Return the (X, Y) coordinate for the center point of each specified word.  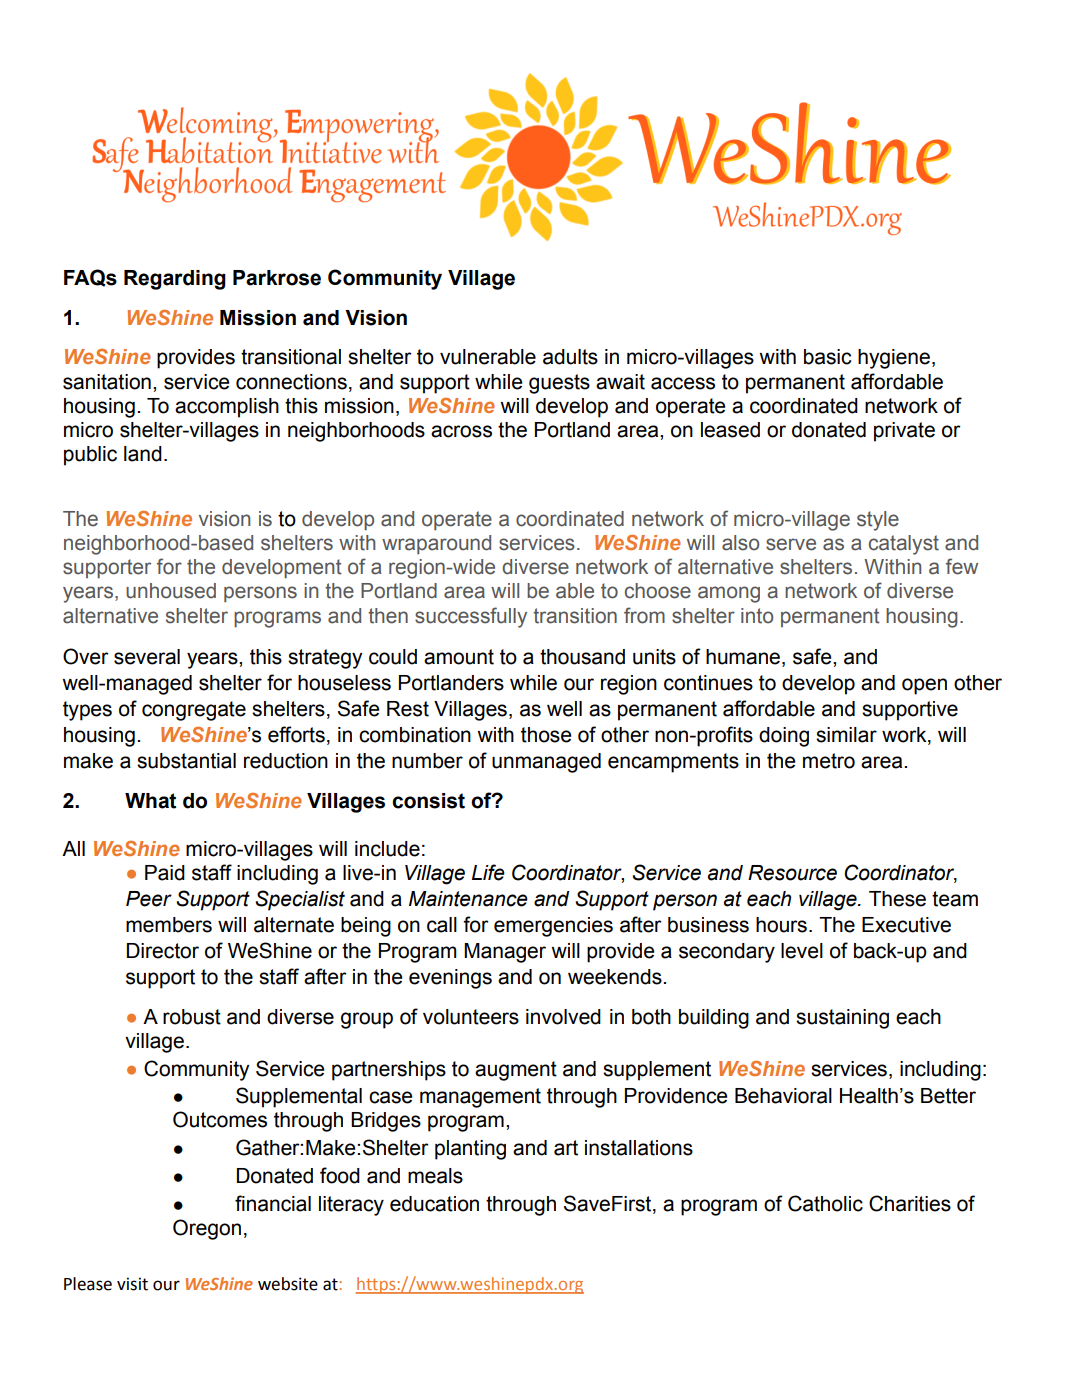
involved (563, 1017)
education (434, 1204)
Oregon (207, 1229)
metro (829, 761)
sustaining (842, 1019)
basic (827, 357)
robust (192, 1017)
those (546, 735)
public (90, 456)
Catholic (825, 1203)
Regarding (175, 280)
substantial (186, 761)
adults (570, 357)
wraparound (436, 544)
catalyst (904, 545)
